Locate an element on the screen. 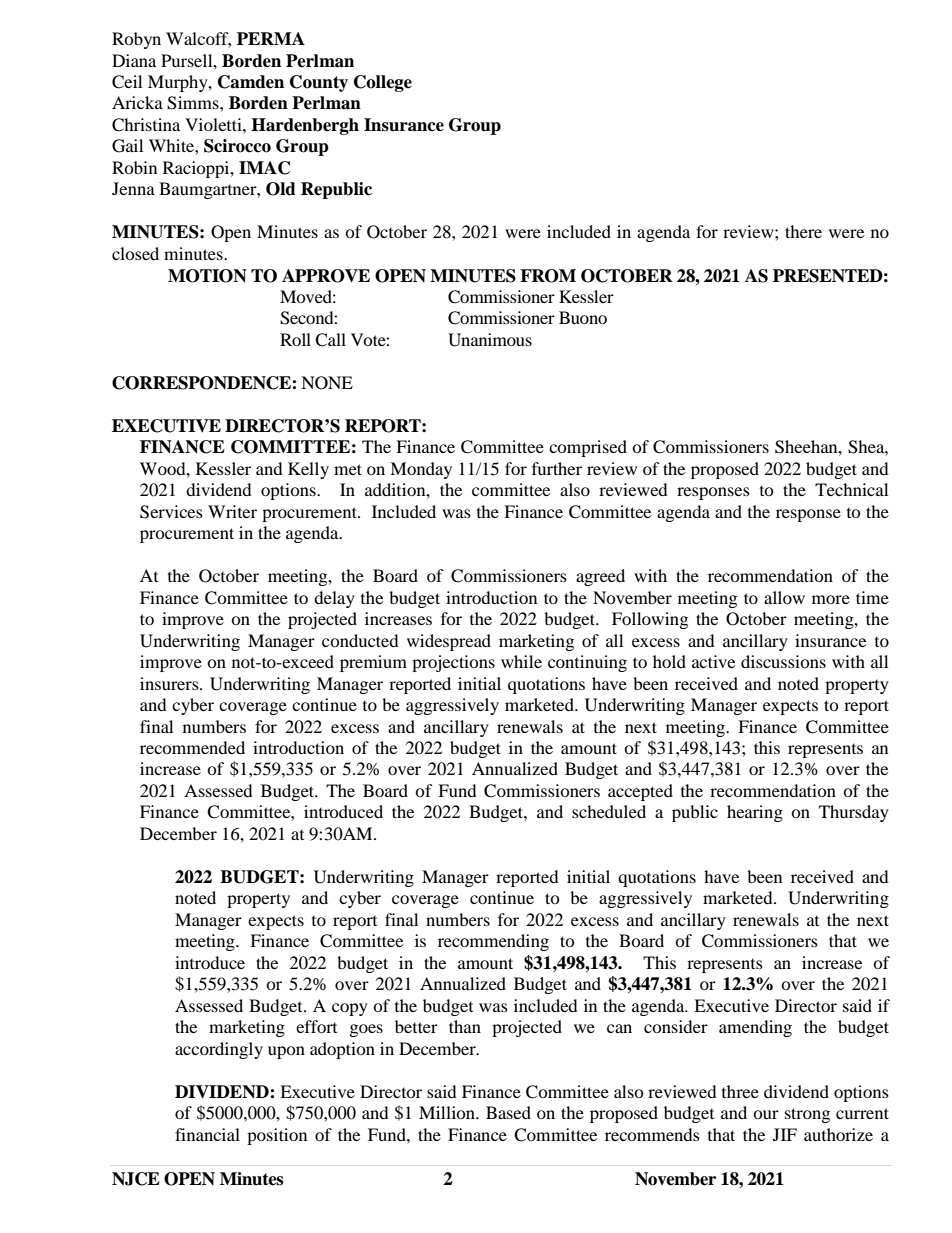 This screenshot has height=1233, width=952. Writer is located at coordinates (232, 511).
